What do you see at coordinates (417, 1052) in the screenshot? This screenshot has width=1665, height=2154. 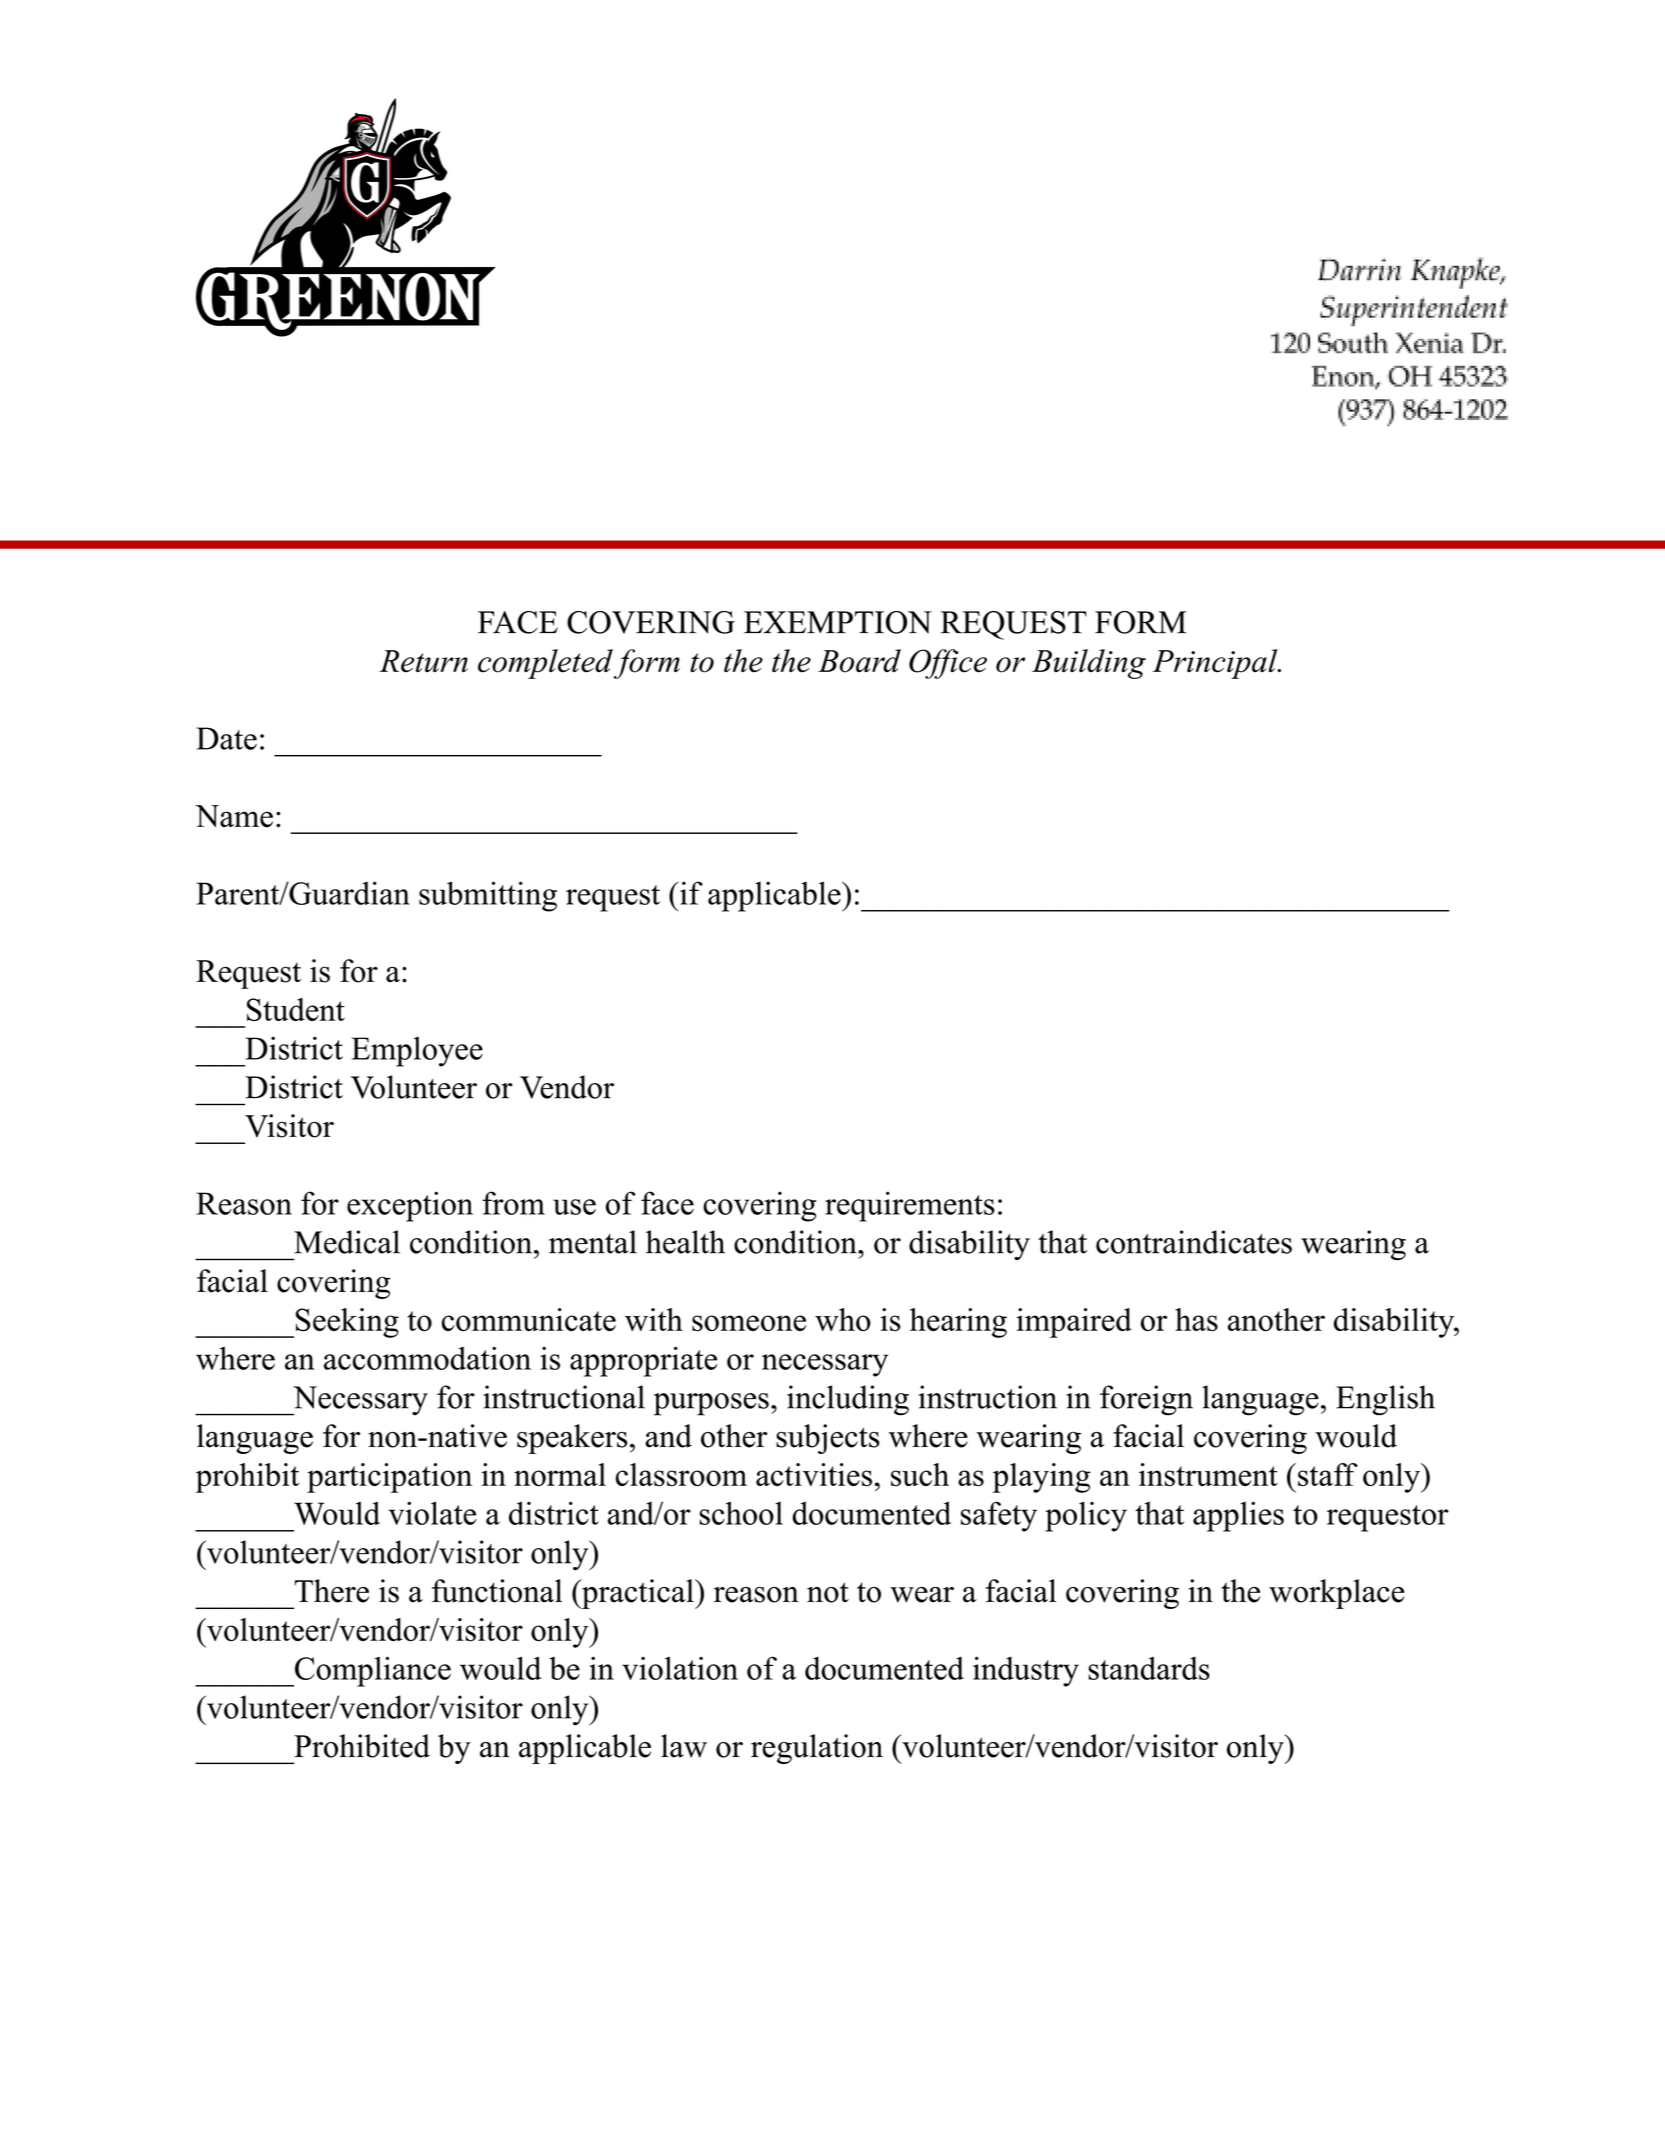 I see `Employee` at bounding box center [417, 1052].
